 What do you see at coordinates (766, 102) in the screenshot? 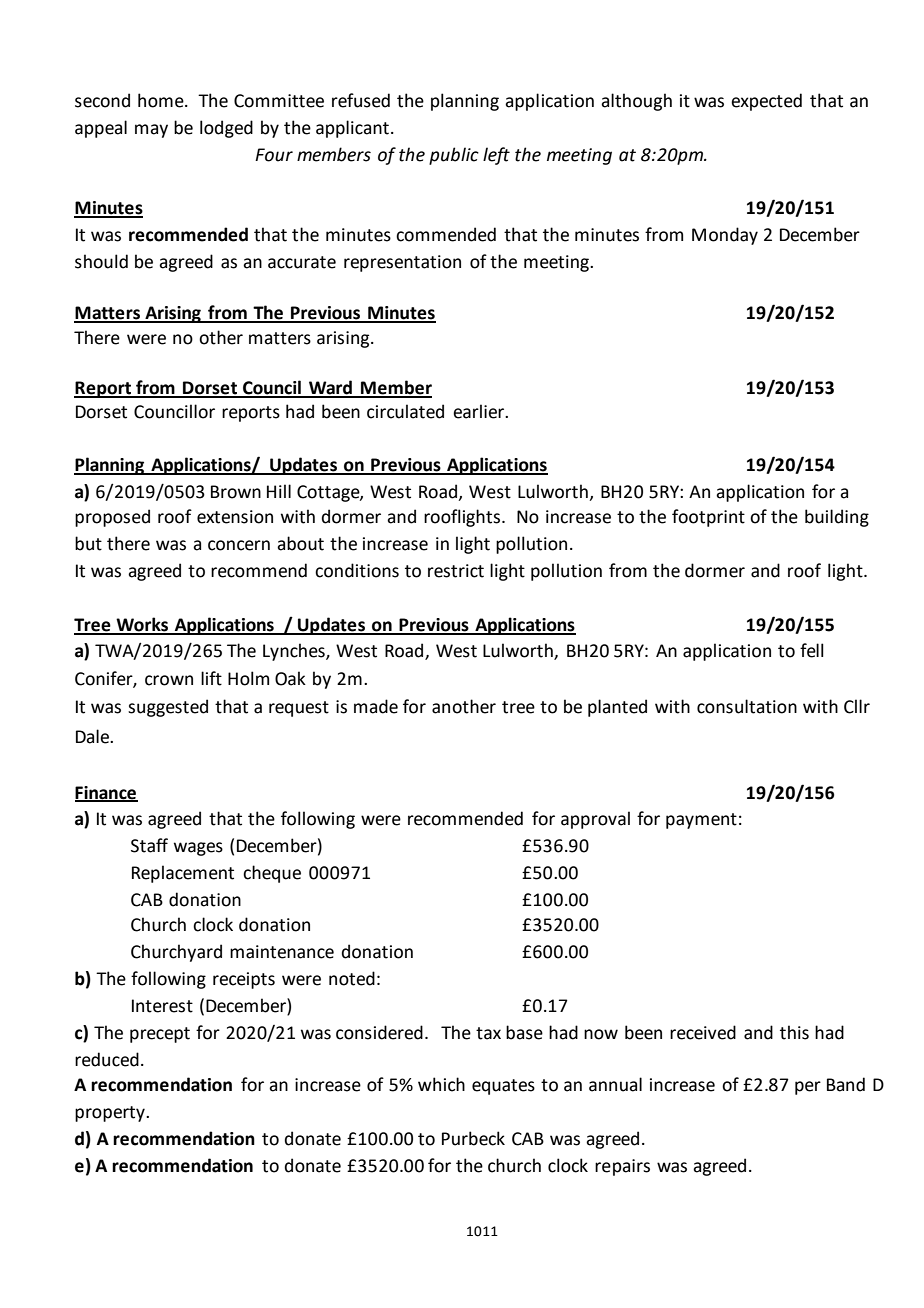
I see `expected` at bounding box center [766, 102].
